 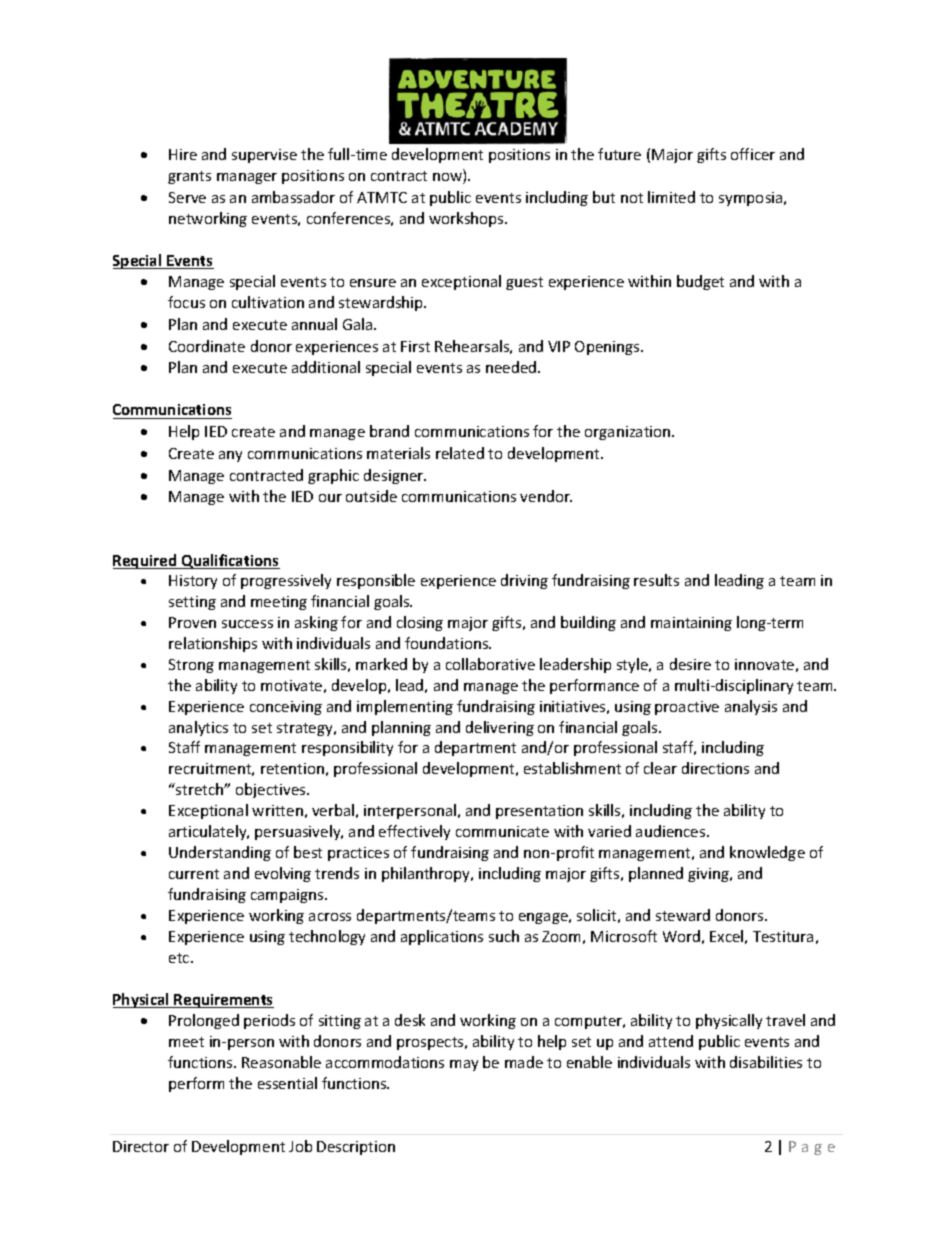 I want to click on such, so click(x=504, y=936).
